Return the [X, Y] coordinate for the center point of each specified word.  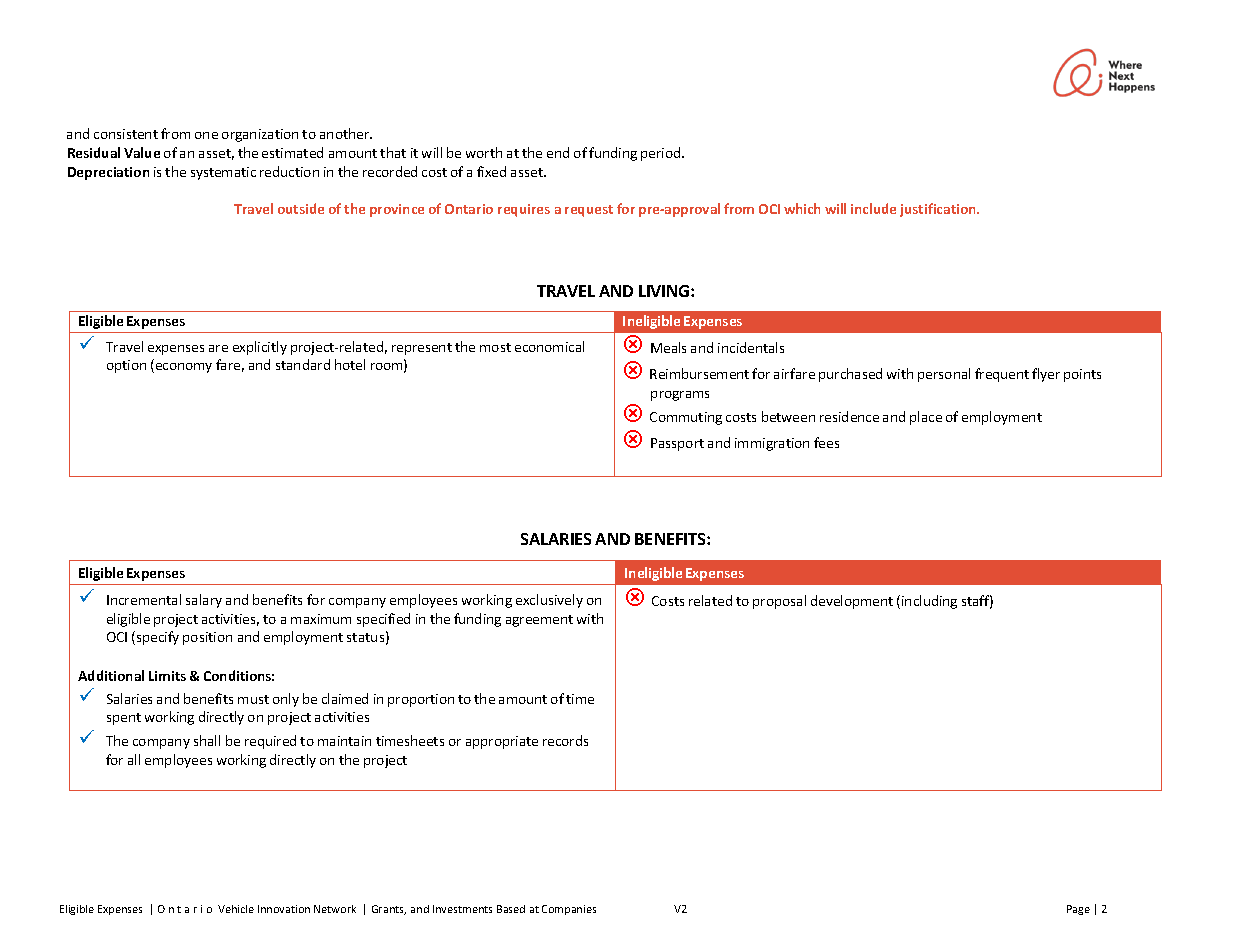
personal [944, 375]
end [558, 152]
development [852, 602]
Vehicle [236, 909]
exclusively [549, 601]
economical [549, 346]
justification [939, 210]
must [253, 699]
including [929, 602]
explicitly [260, 348]
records [565, 740]
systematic [223, 173]
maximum [321, 619]
